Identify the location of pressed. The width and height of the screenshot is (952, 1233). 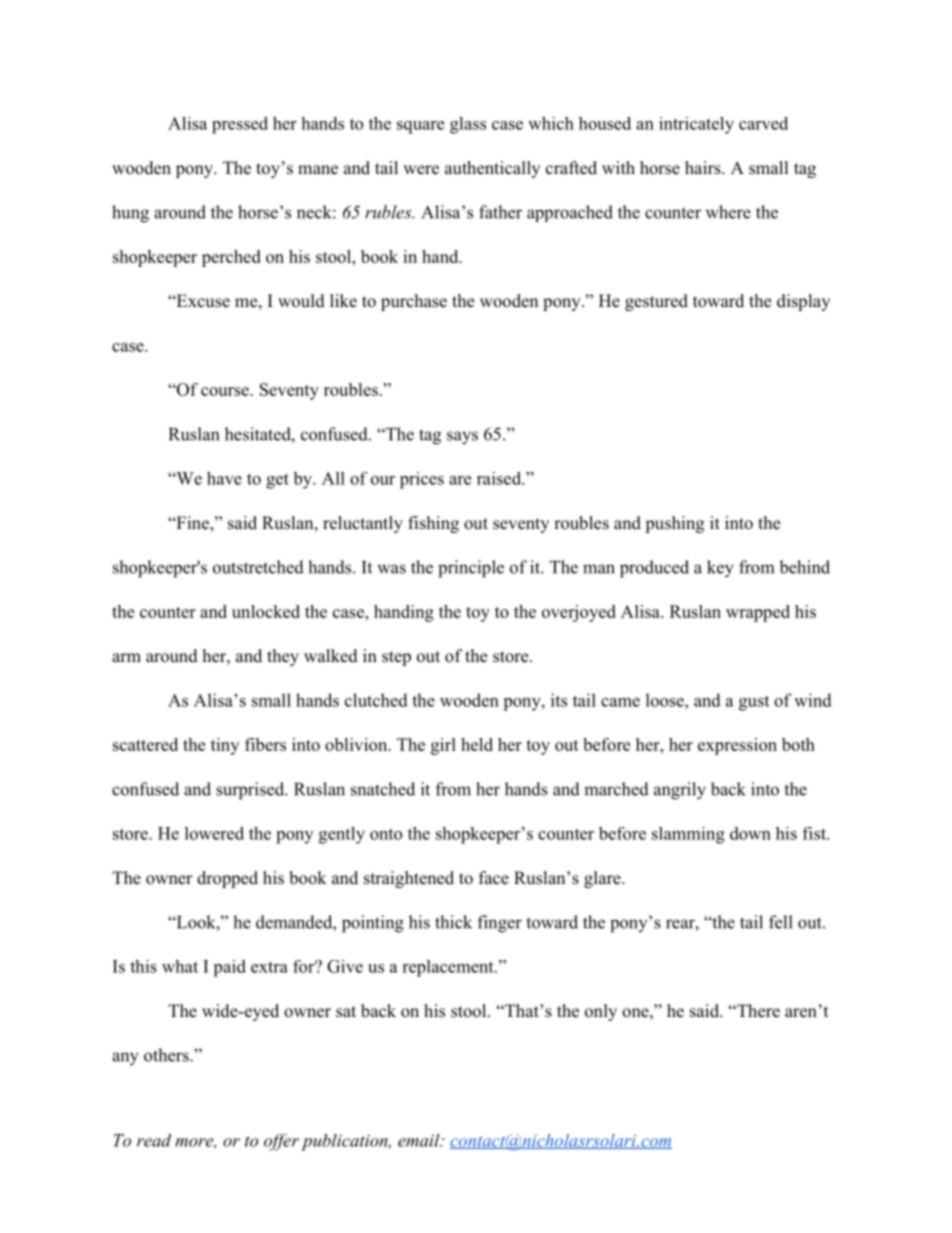
(240, 125).
